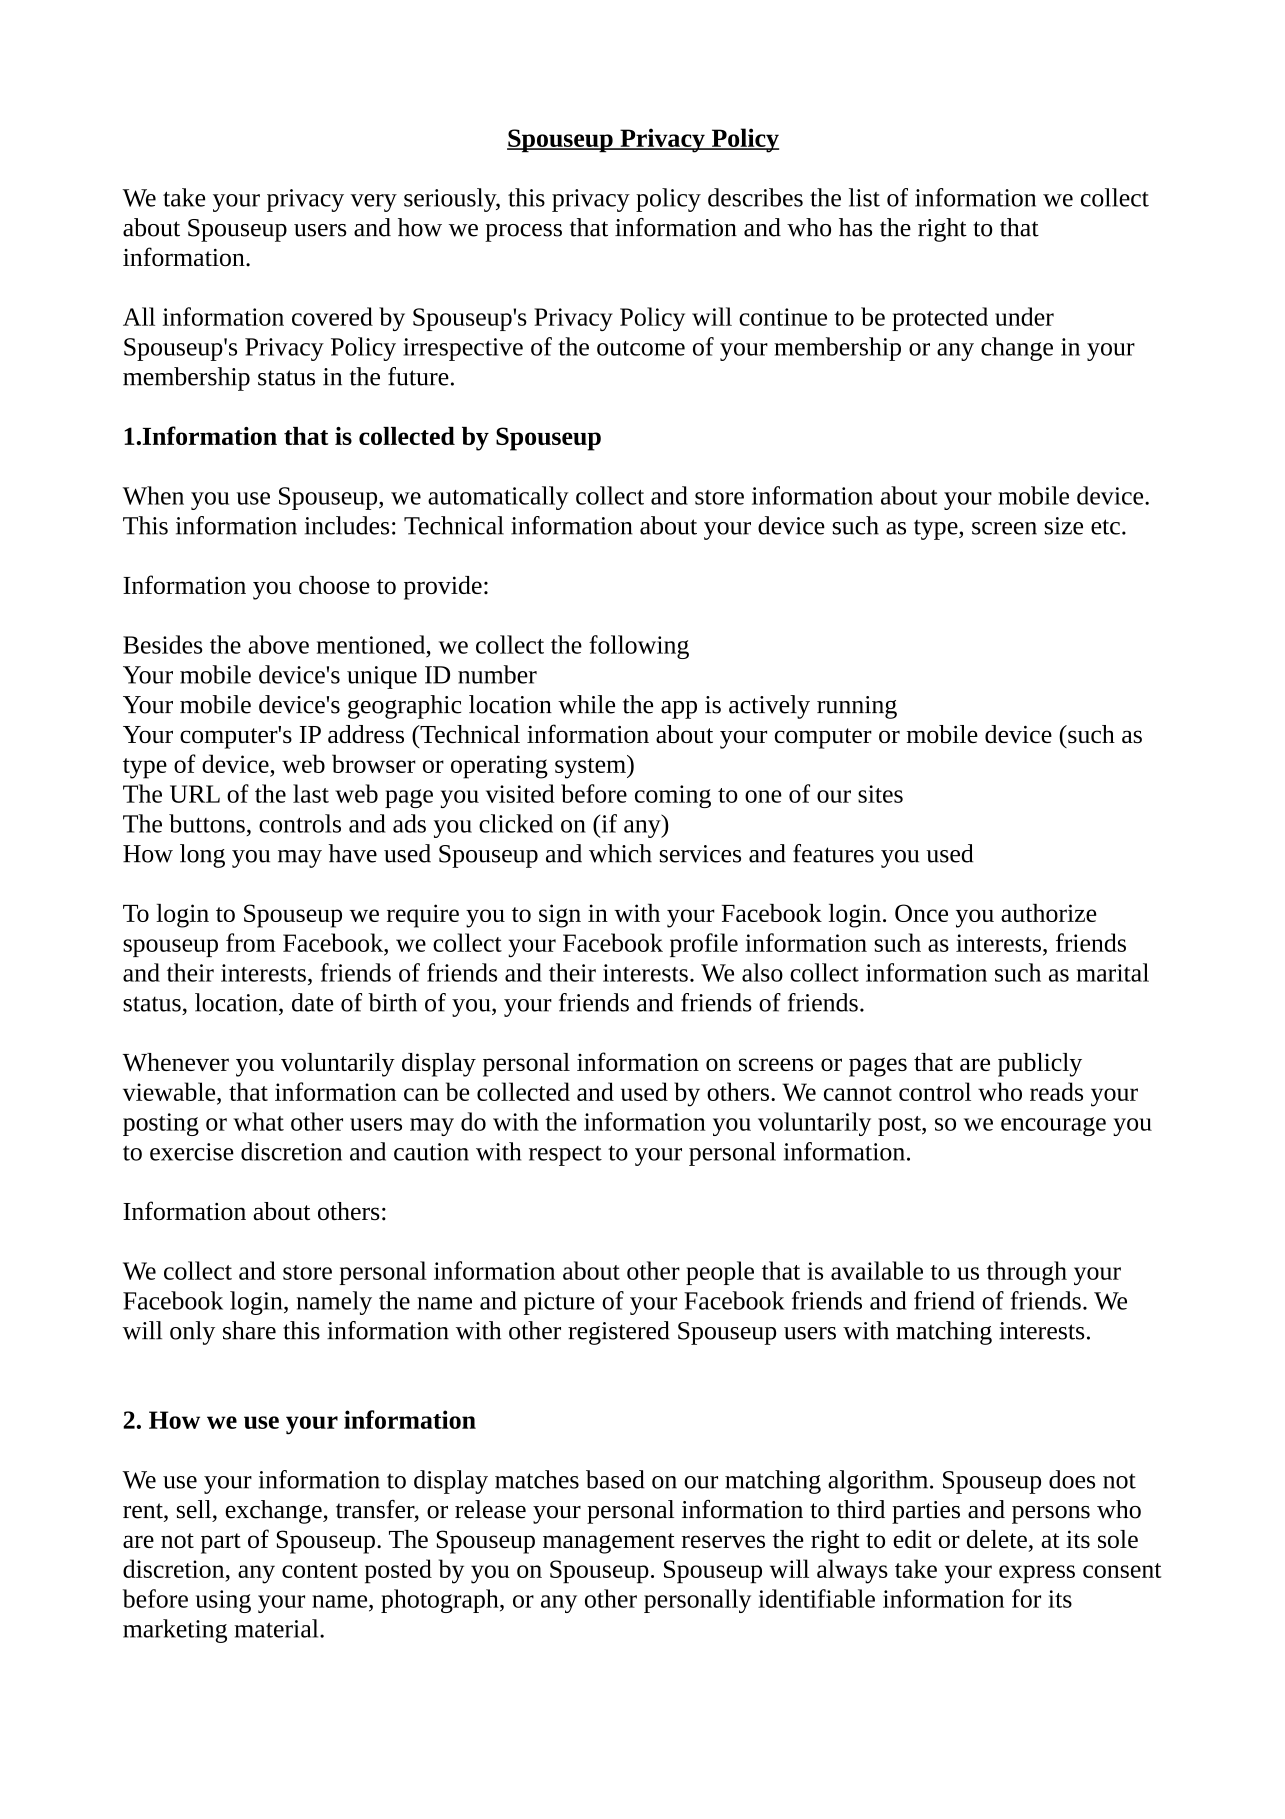 This screenshot has height=1819, width=1285. Describe the element at coordinates (639, 647) in the screenshot. I see `following` at that location.
